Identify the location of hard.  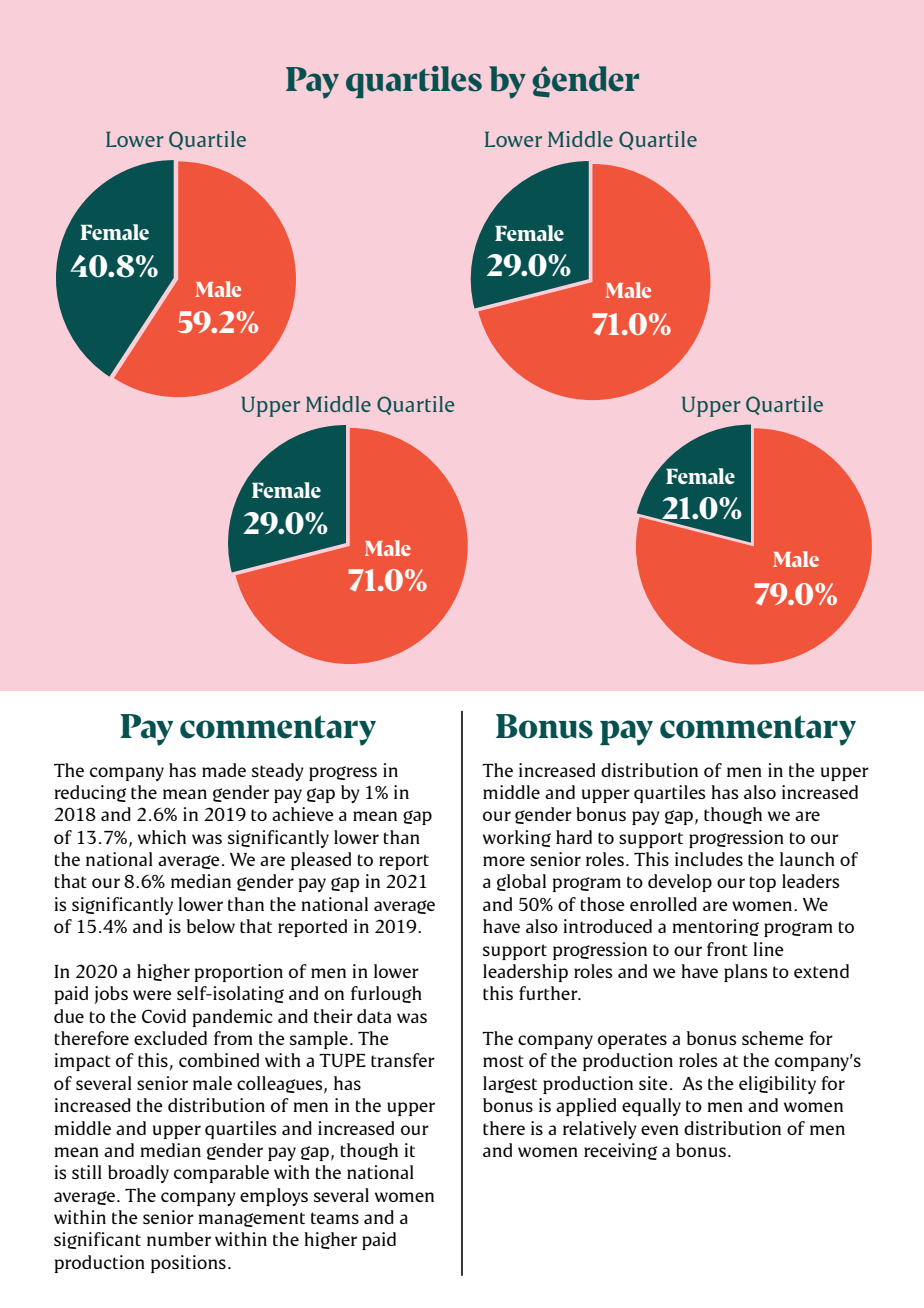
(574, 837).
